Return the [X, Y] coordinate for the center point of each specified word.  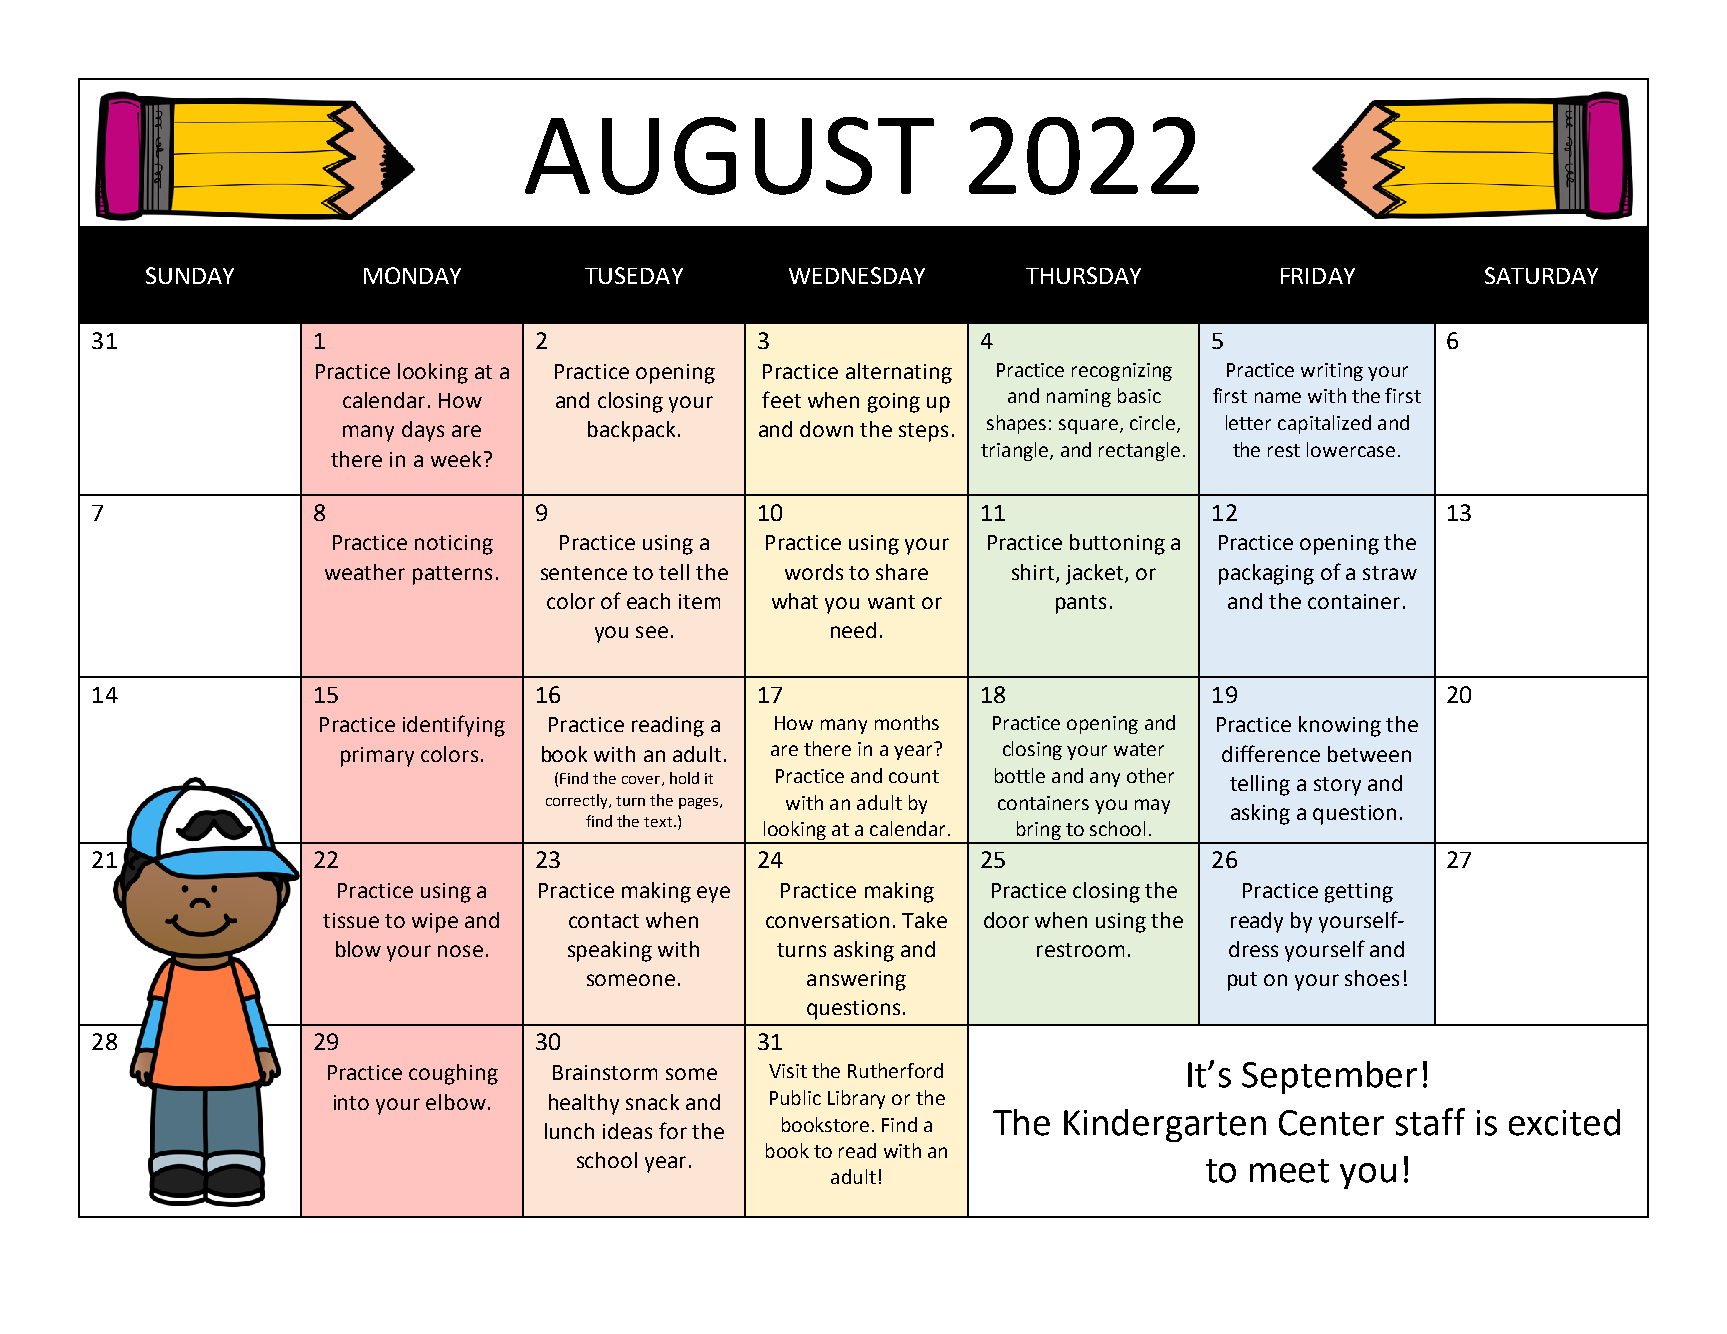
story [1337, 786]
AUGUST [729, 156]
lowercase [1351, 449]
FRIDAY [1318, 276]
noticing [454, 545]
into [351, 1102]
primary [377, 757]
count [914, 776]
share [902, 572]
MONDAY [412, 275]
